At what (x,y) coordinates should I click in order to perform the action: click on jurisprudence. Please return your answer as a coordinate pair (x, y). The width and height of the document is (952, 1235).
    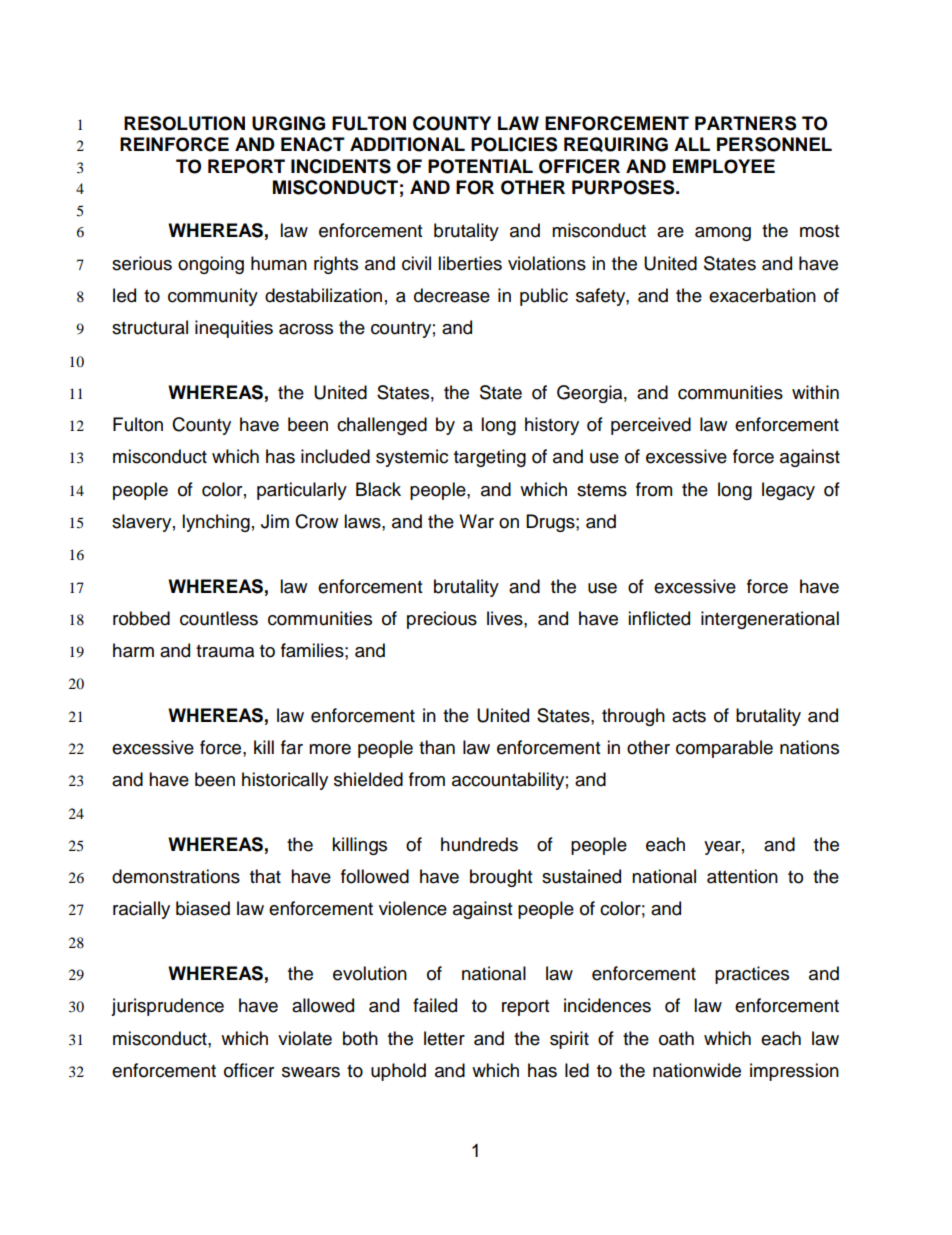
    Looking at the image, I should click on (167, 1007).
